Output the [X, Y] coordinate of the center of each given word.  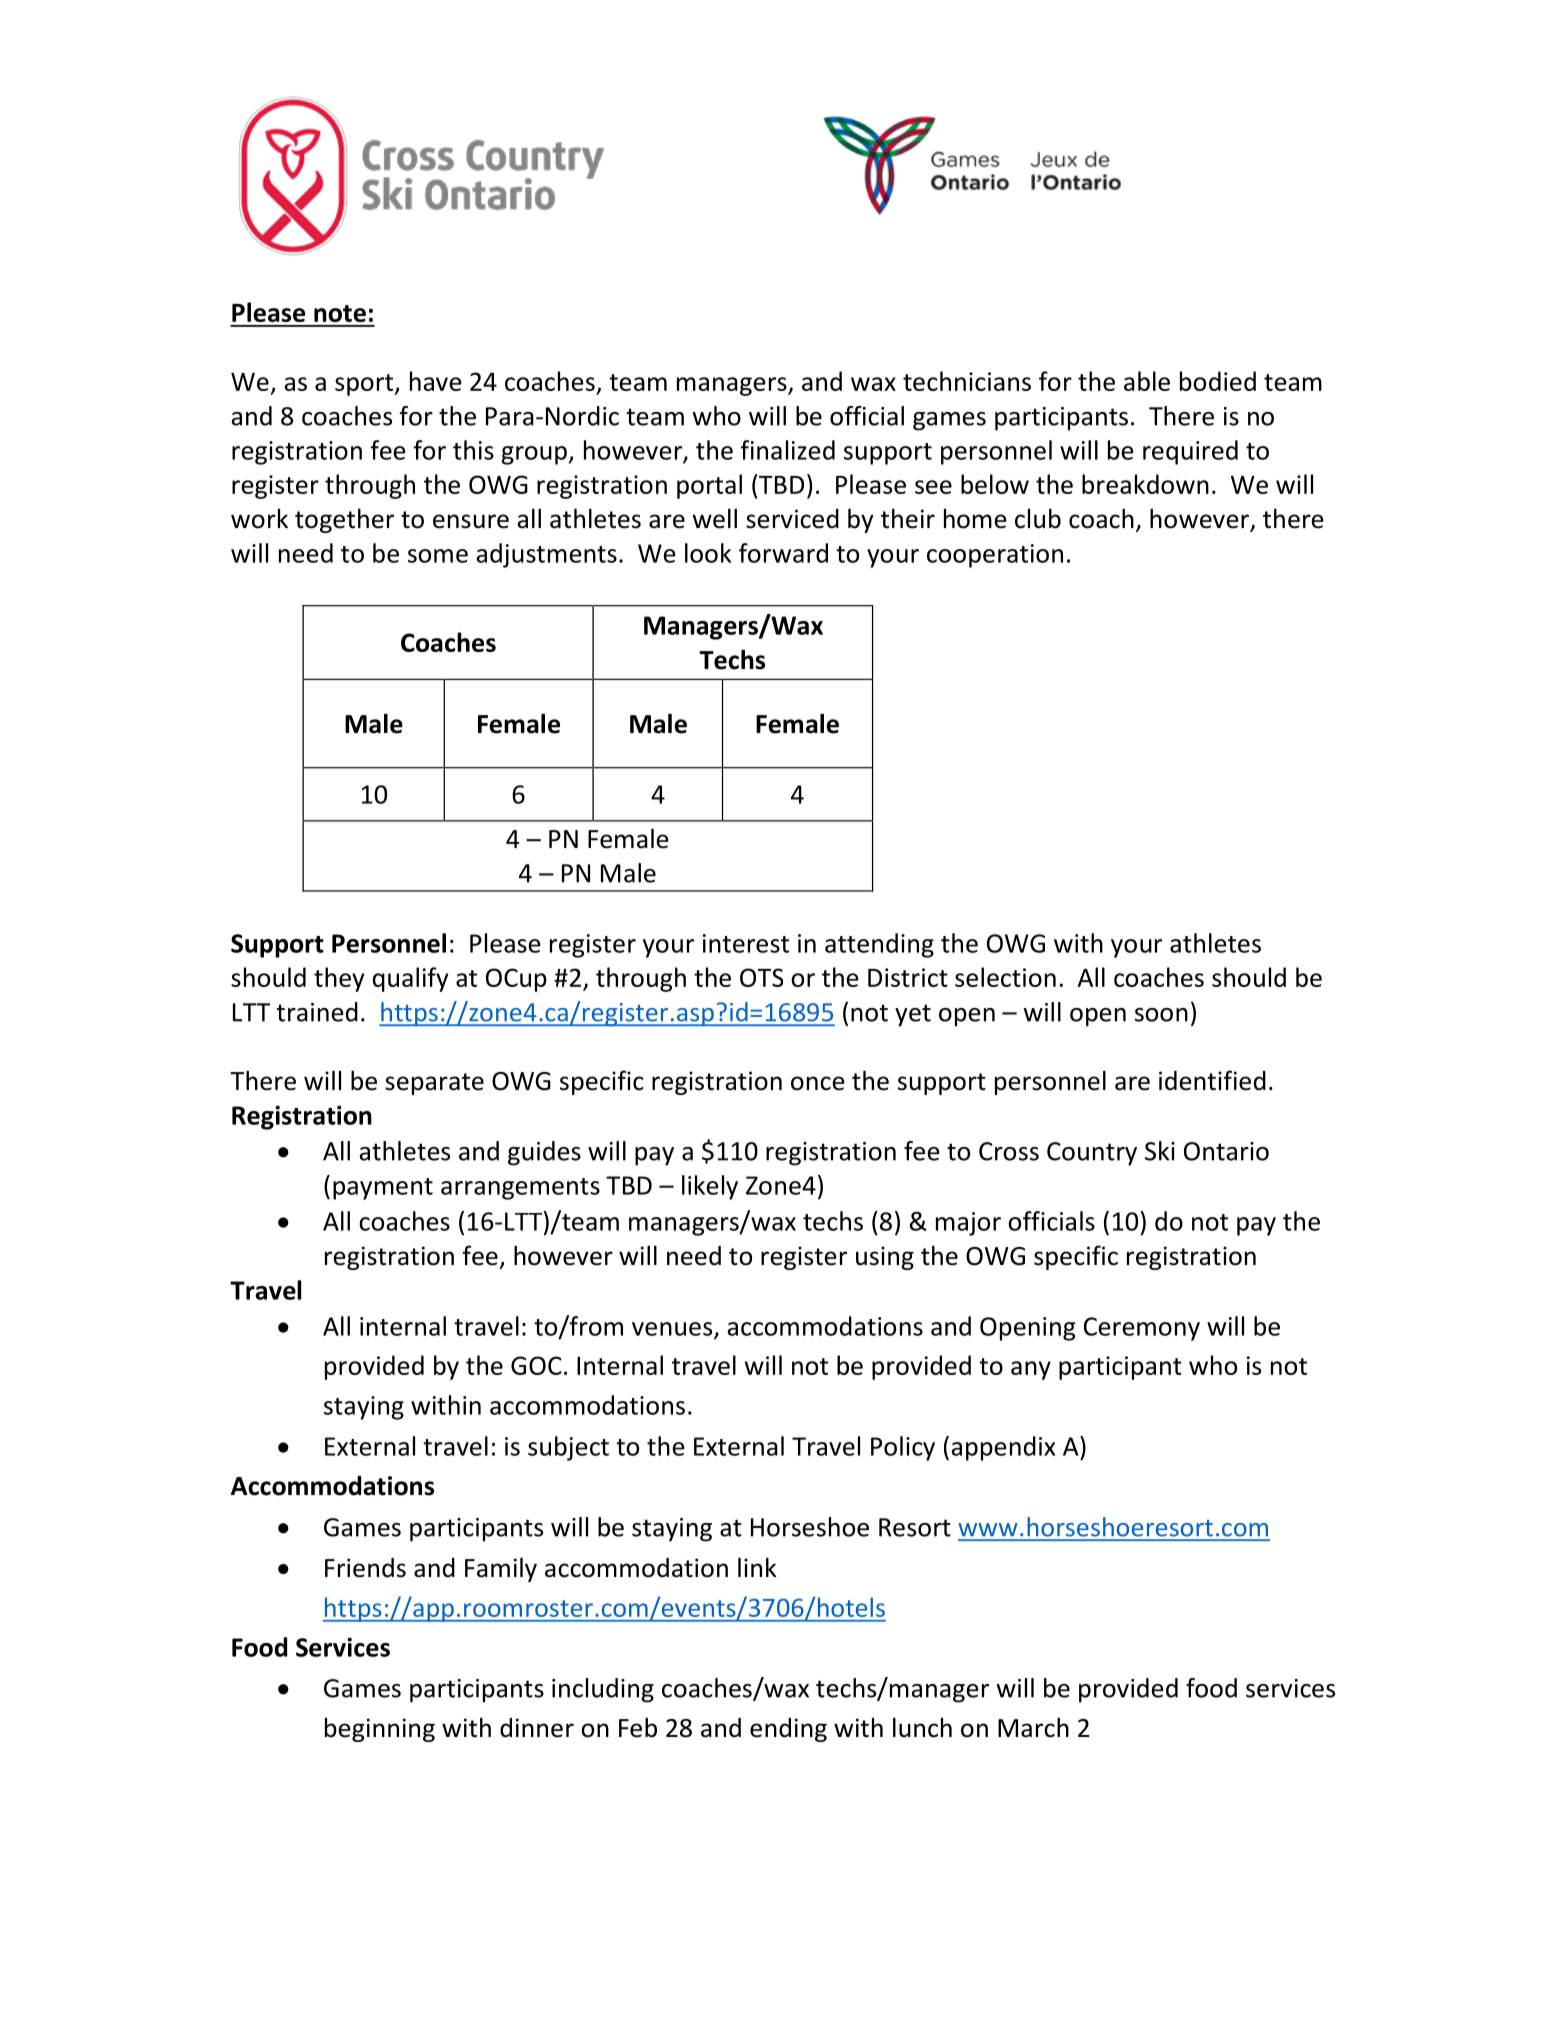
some [438, 556]
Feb [638, 1727]
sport [365, 385]
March [1033, 1727]
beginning [380, 1730]
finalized [787, 450]
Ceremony [1142, 1329]
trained [317, 1012]
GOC [536, 1365]
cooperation [995, 556]
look [708, 553]
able [1147, 381]
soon [1161, 1015]
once [818, 1083]
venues [673, 1330]
